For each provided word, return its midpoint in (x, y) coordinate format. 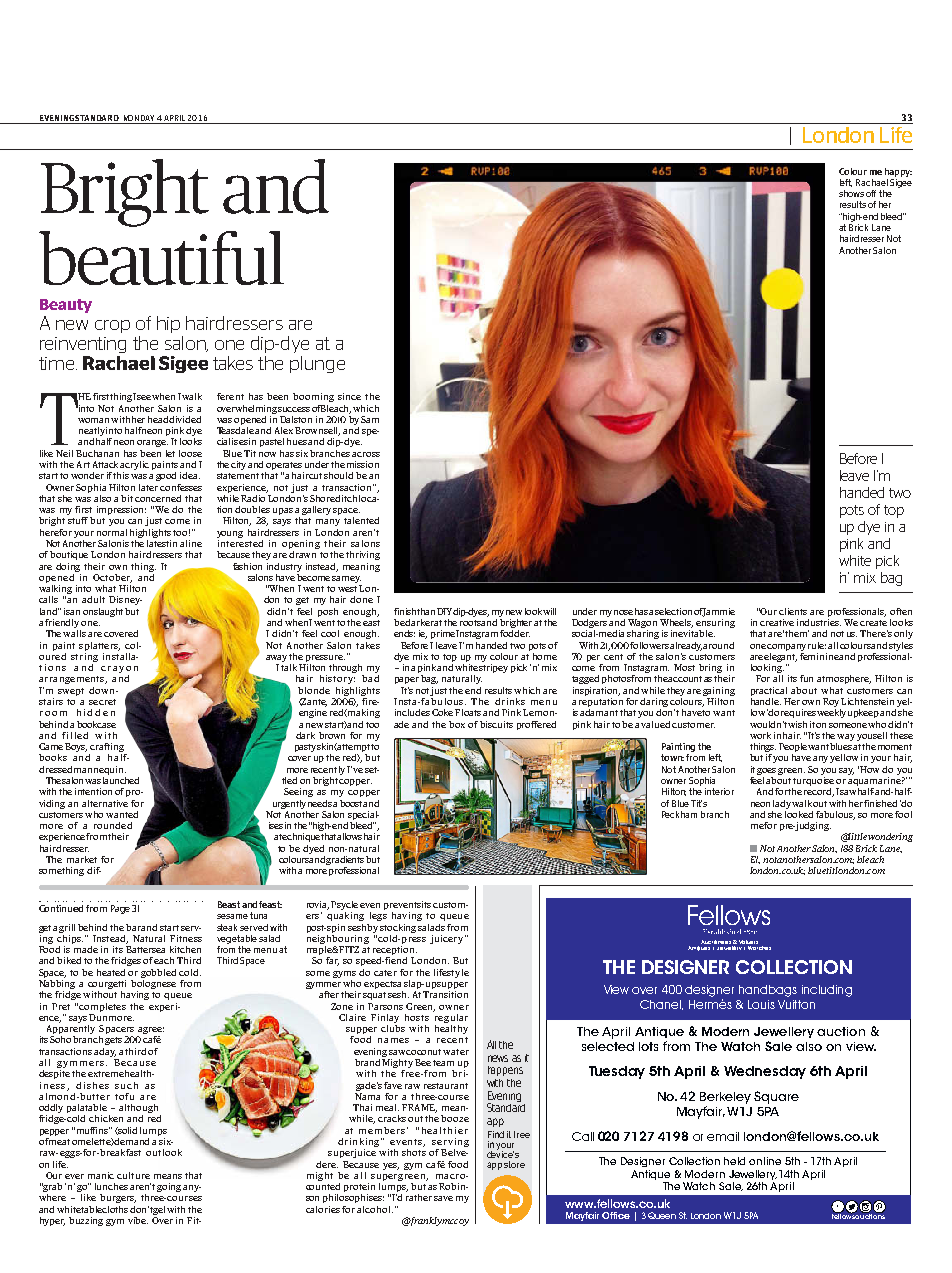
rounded (113, 825)
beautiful (161, 258)
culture (133, 1175)
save (443, 1198)
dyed (313, 849)
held (734, 1161)
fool (903, 814)
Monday (138, 119)
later (148, 487)
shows (851, 193)
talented (361, 520)
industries (819, 621)
